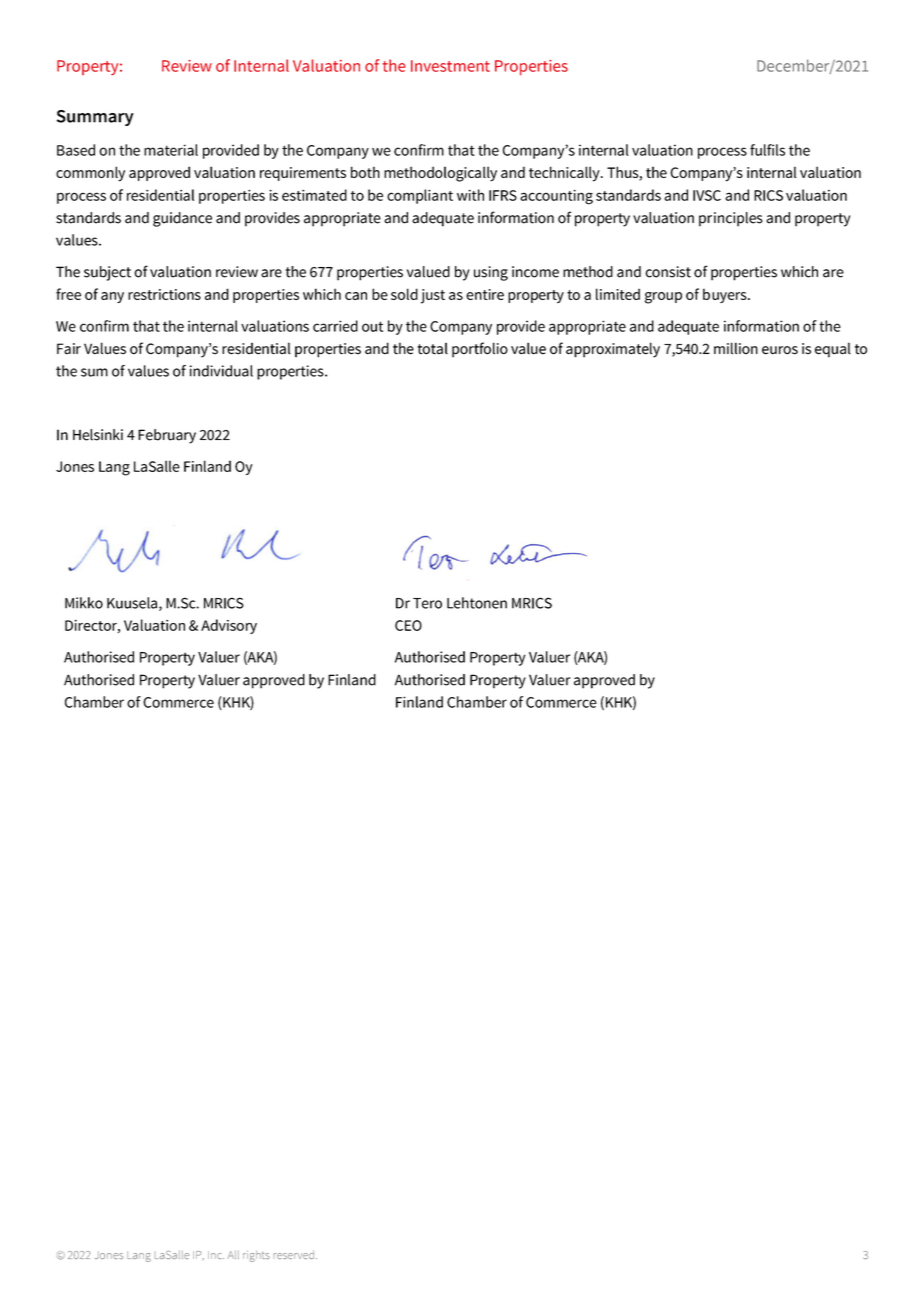 The image size is (924, 1308). What do you see at coordinates (171, 150) in the document?
I see `material` at bounding box center [171, 150].
